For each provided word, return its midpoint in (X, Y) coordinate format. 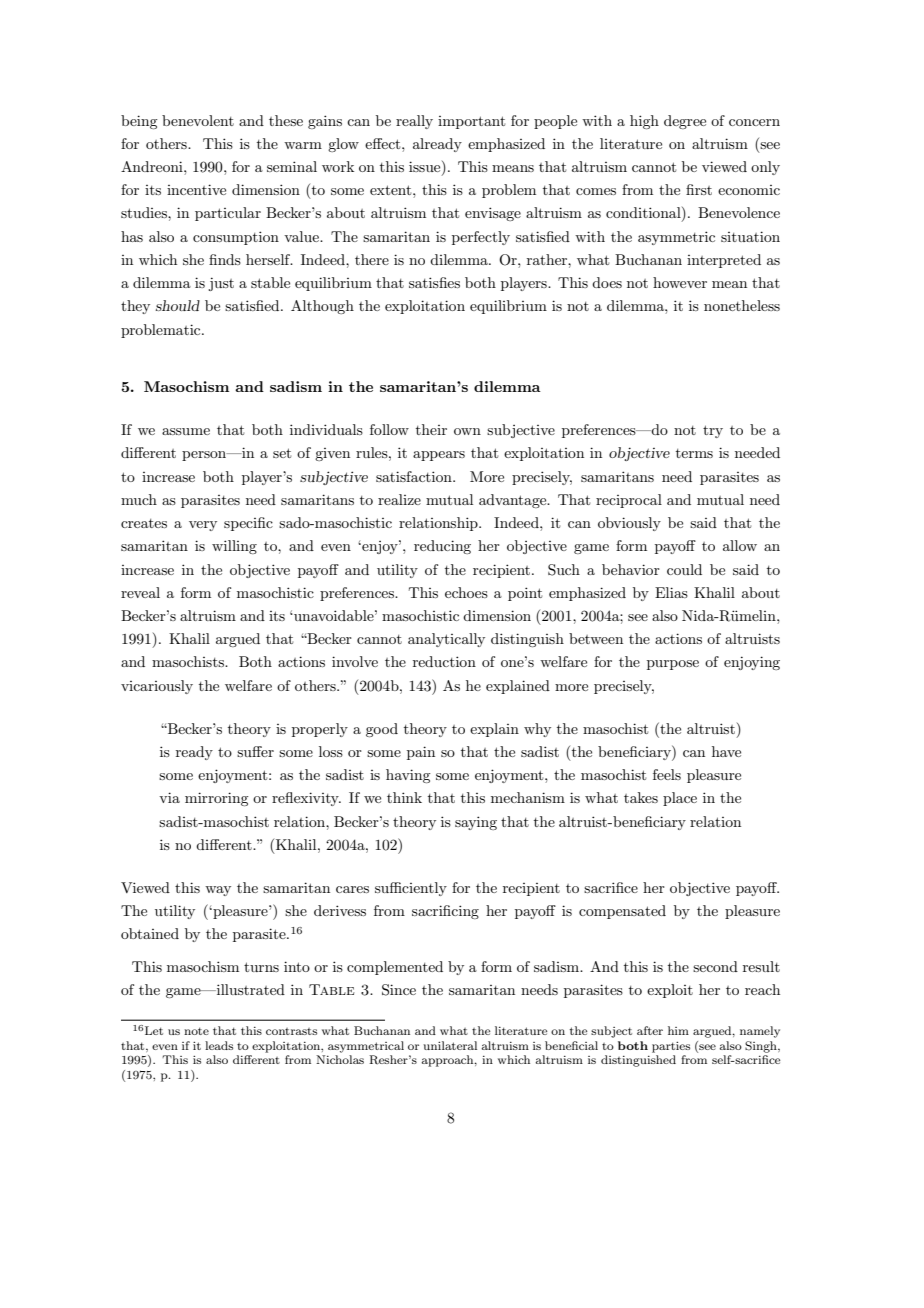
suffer (255, 751)
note (196, 1031)
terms (694, 453)
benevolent (198, 120)
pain (421, 753)
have (726, 751)
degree (685, 122)
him (678, 1030)
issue (426, 168)
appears (439, 456)
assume (186, 431)
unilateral (450, 1045)
